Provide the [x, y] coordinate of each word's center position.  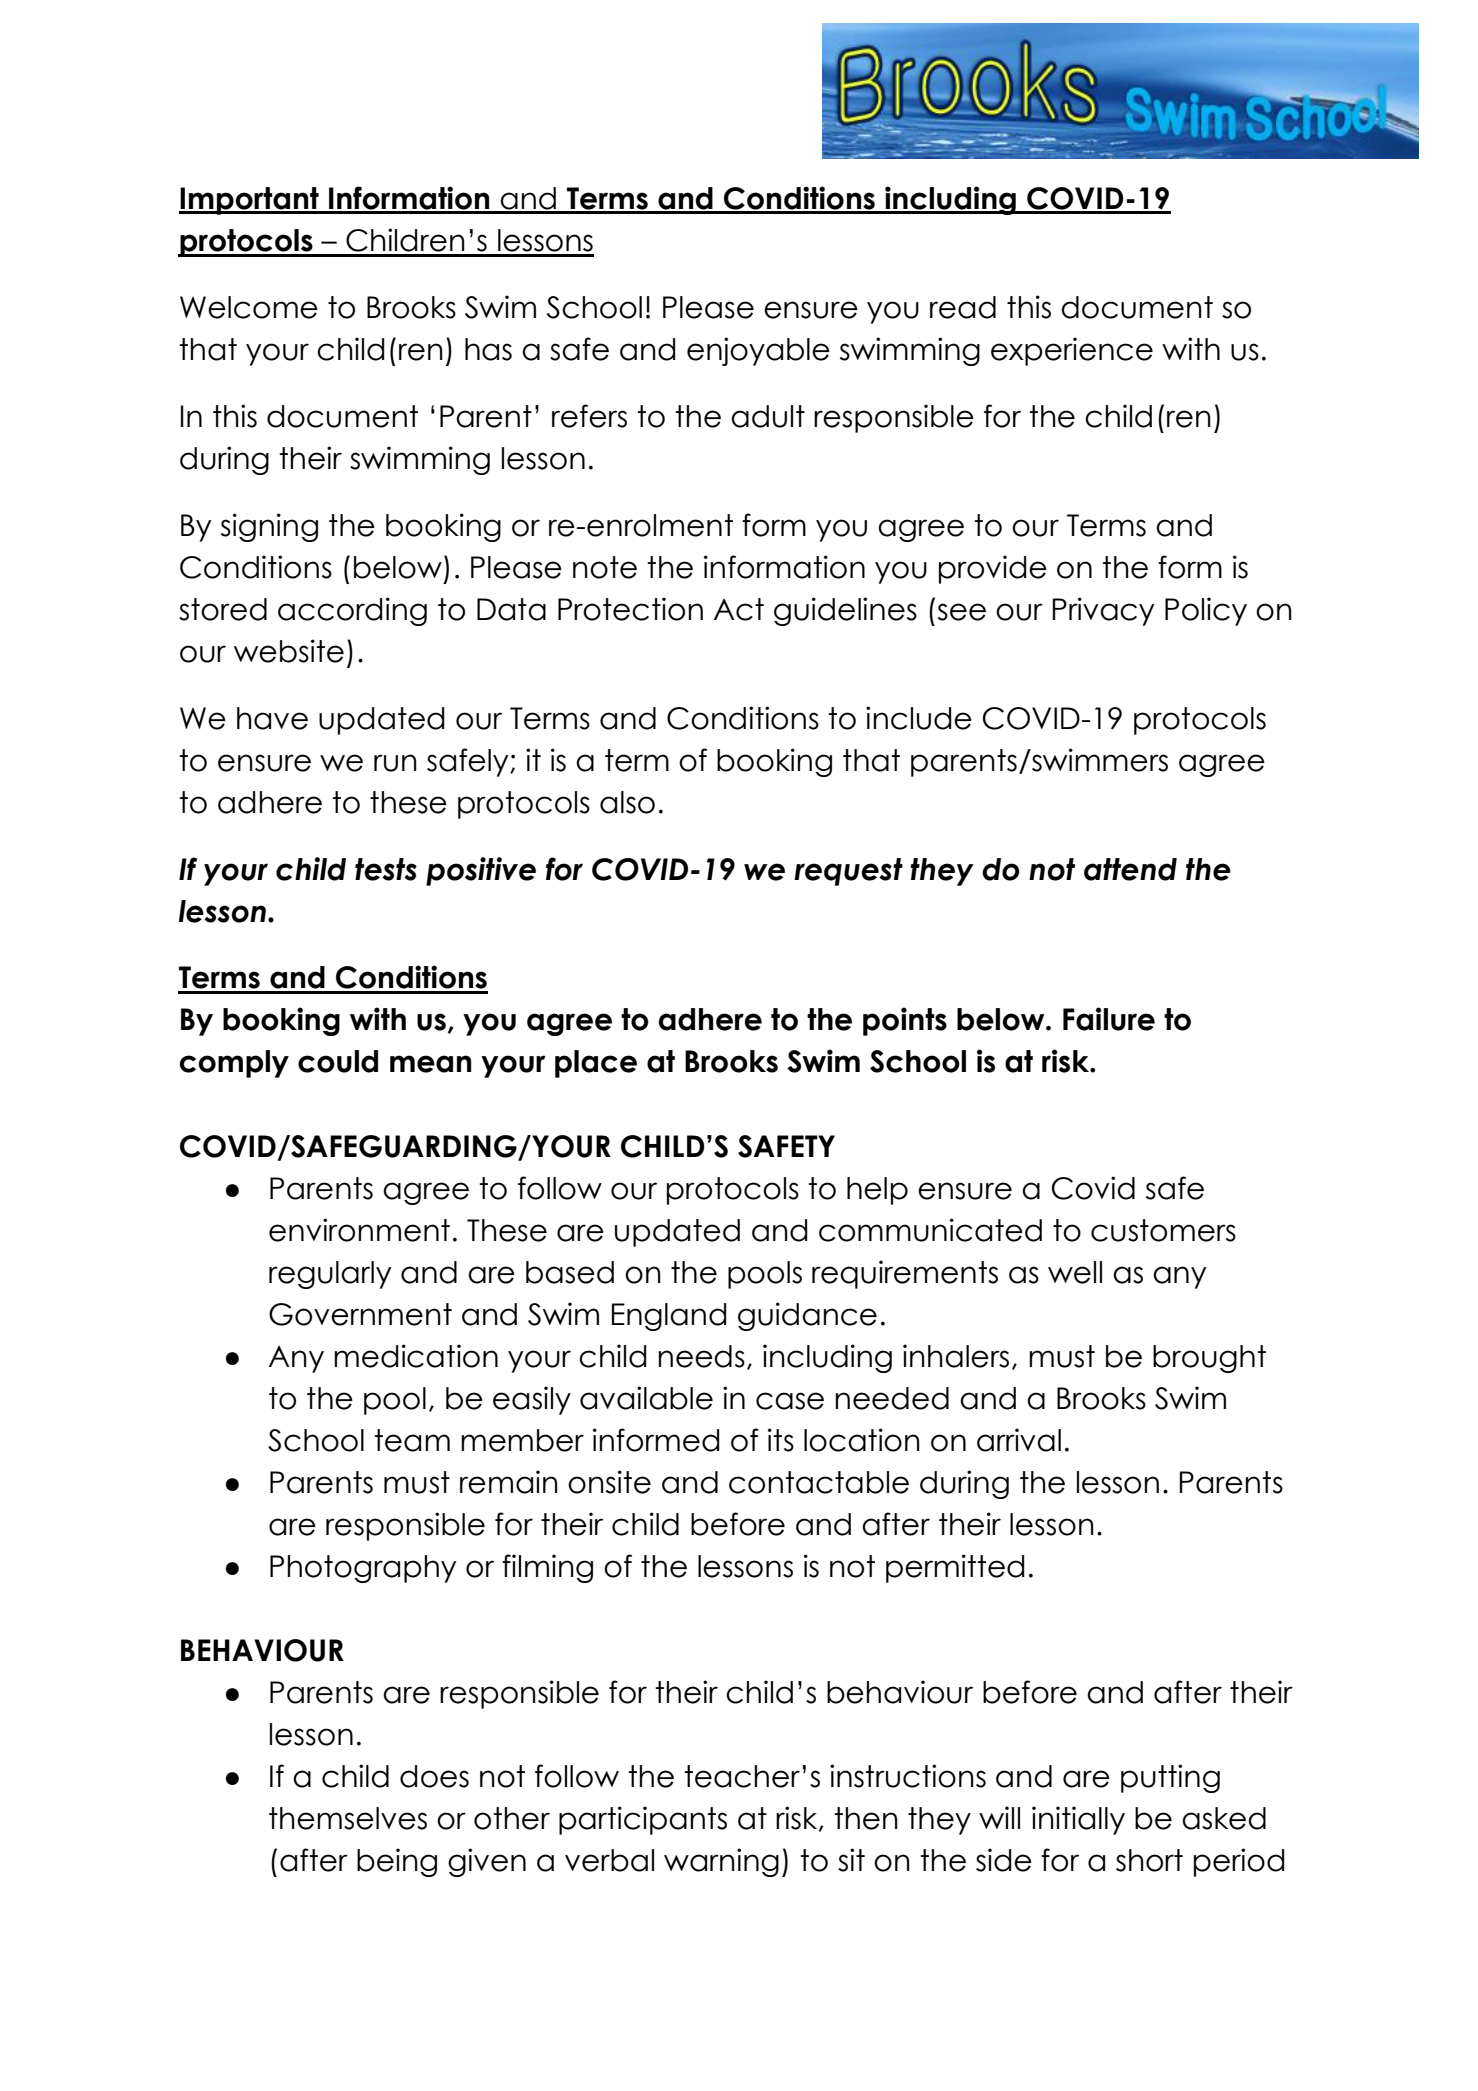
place [596, 1064]
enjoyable [758, 351]
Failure [1109, 1019]
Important [250, 201]
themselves [348, 1818]
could [338, 1061]
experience [1072, 351]
